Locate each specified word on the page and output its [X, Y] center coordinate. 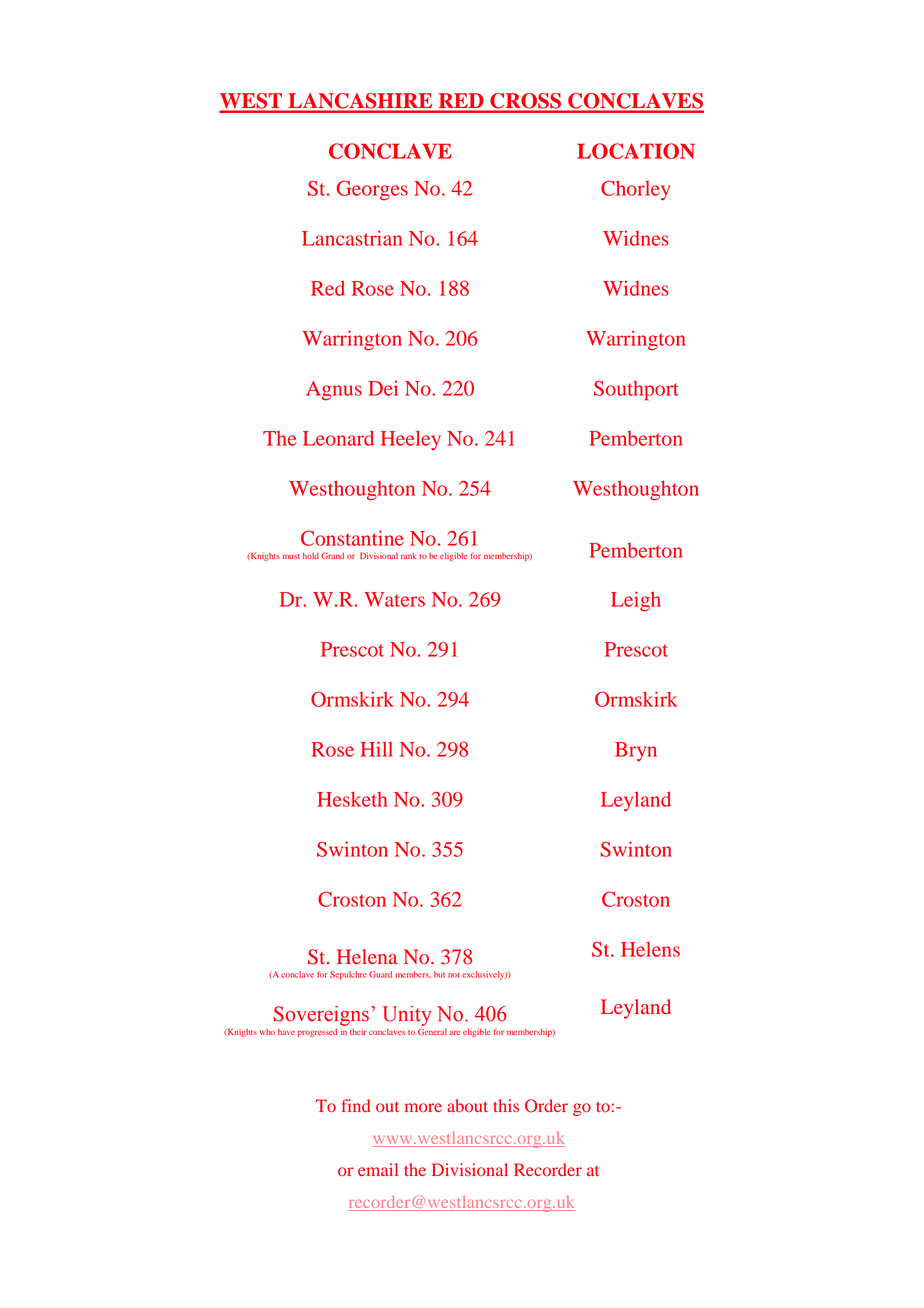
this [506, 1105]
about [467, 1106]
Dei [383, 388]
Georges [372, 190]
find [355, 1105]
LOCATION [636, 151]
